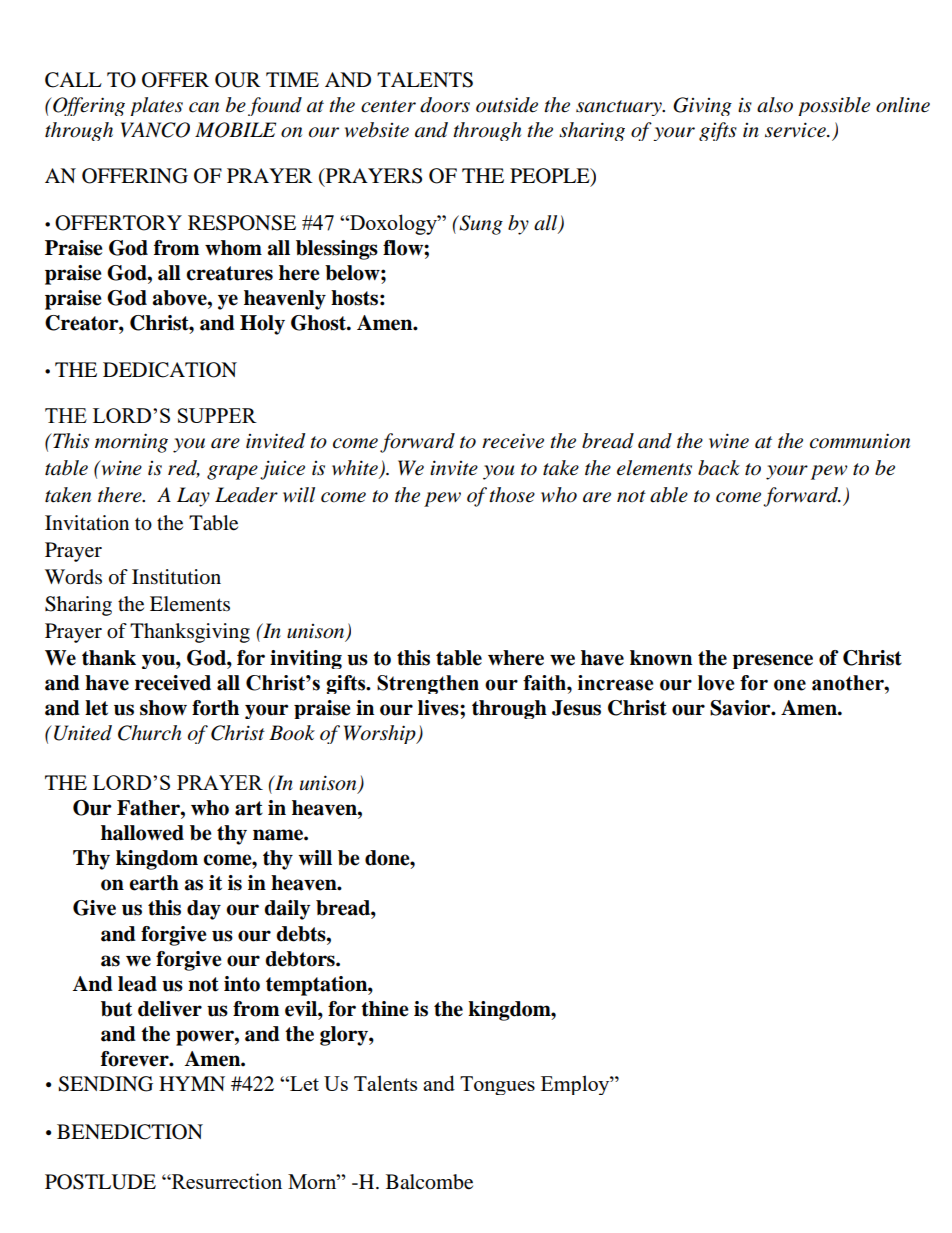 The width and height of the screenshot is (952, 1233). I want to click on Institution, so click(176, 577).
